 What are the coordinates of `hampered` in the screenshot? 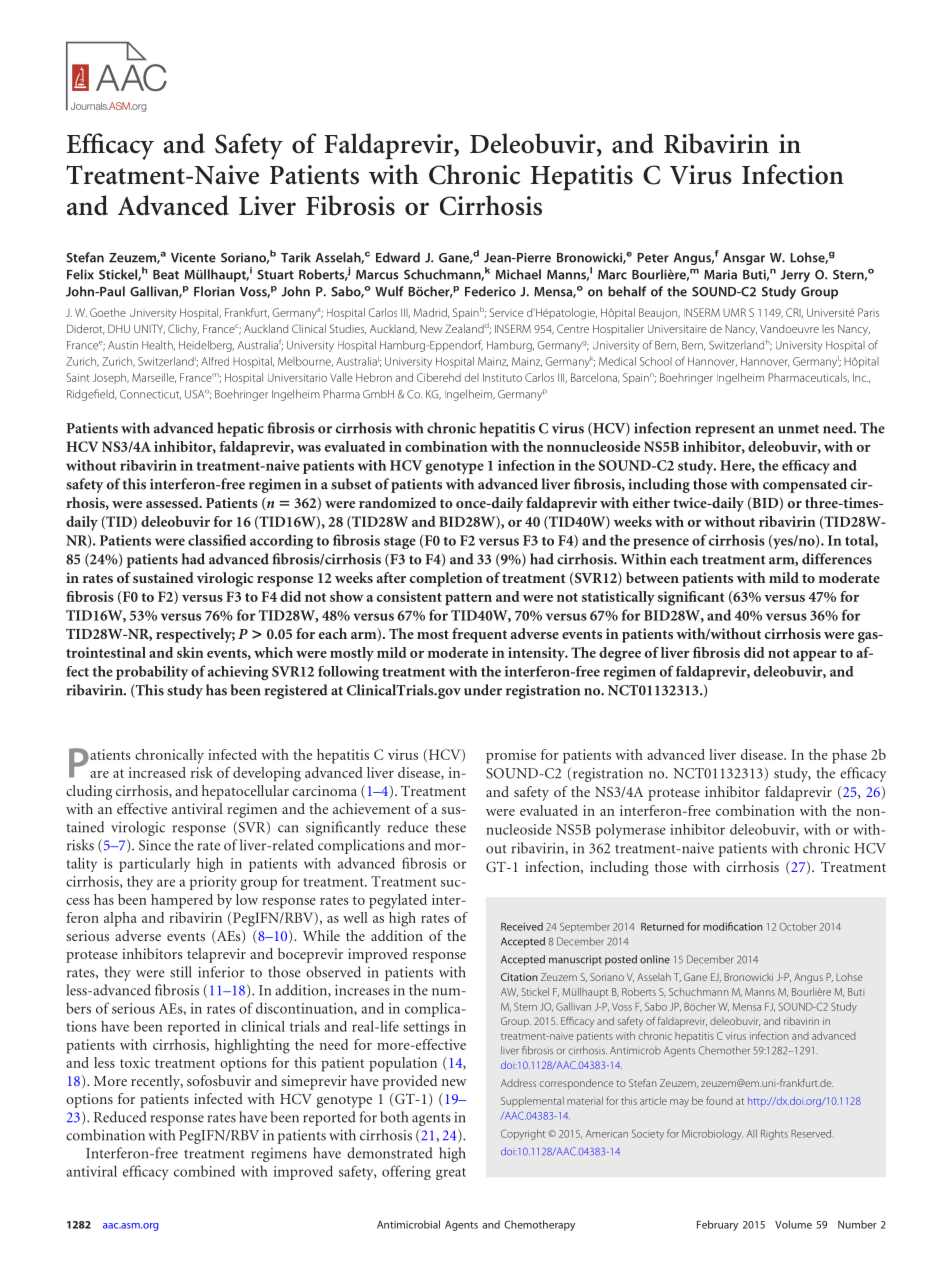 It's located at (182, 901).
